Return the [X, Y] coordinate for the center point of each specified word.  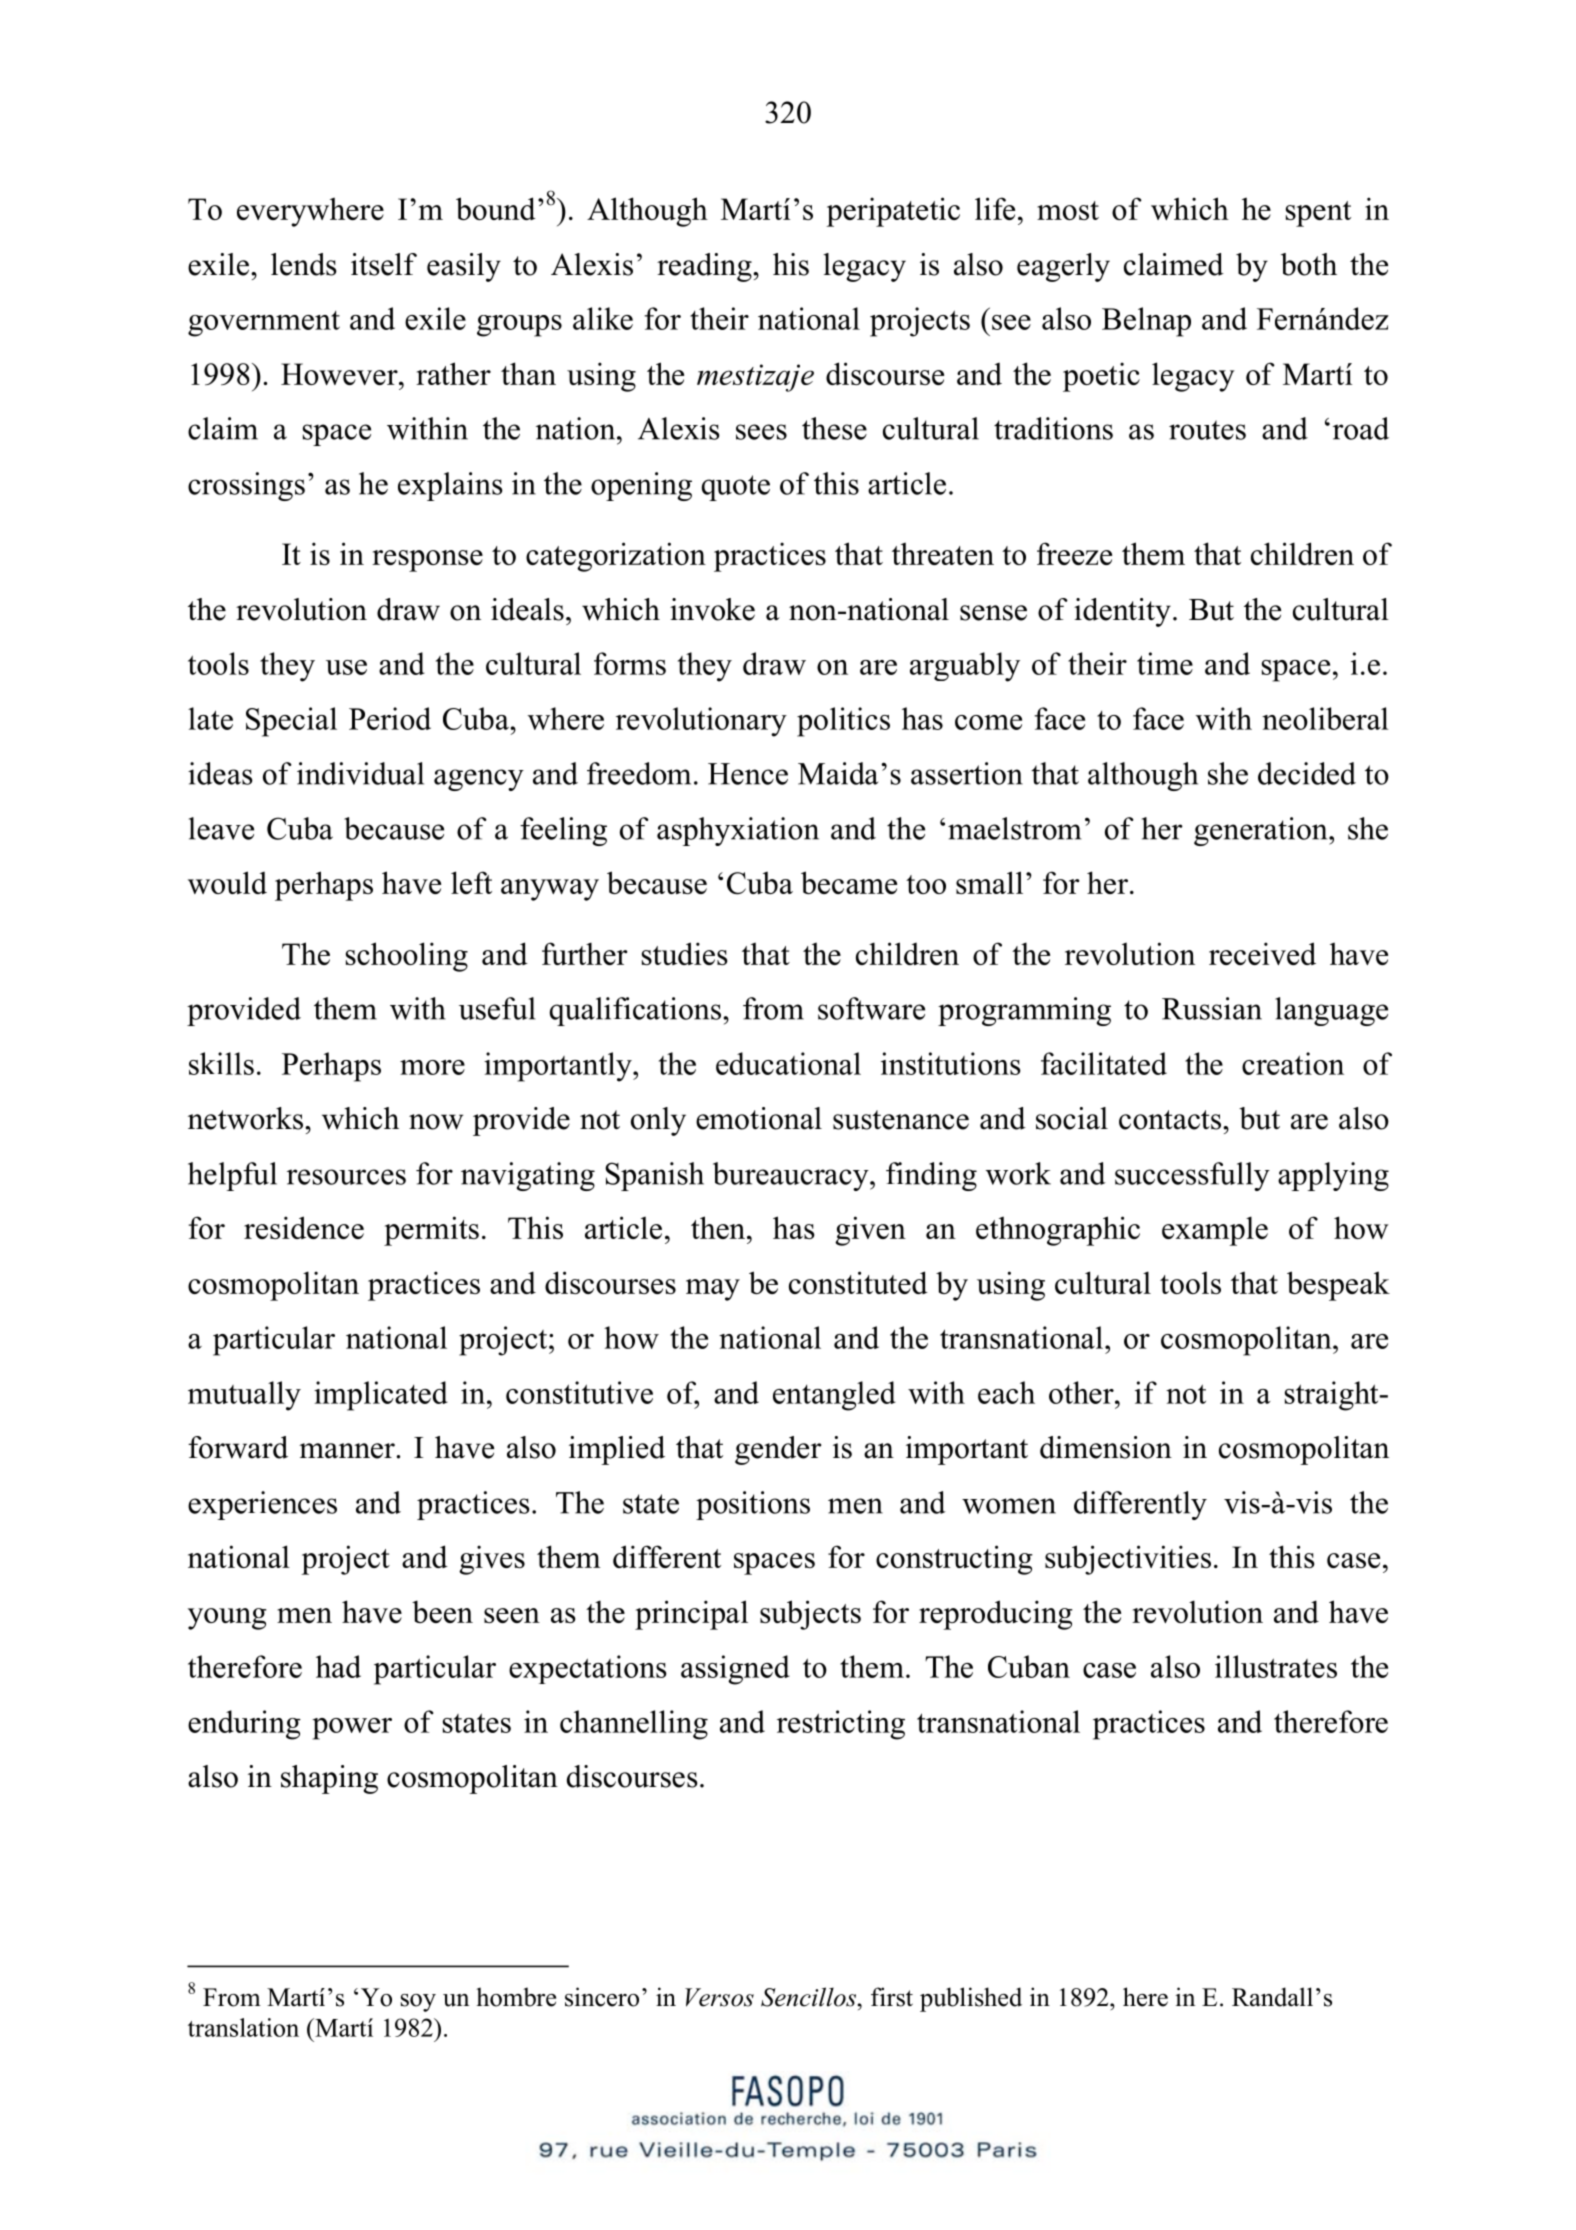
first [892, 1997]
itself [384, 264]
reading [705, 267]
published [971, 1999]
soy [418, 2003]
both [1309, 264]
